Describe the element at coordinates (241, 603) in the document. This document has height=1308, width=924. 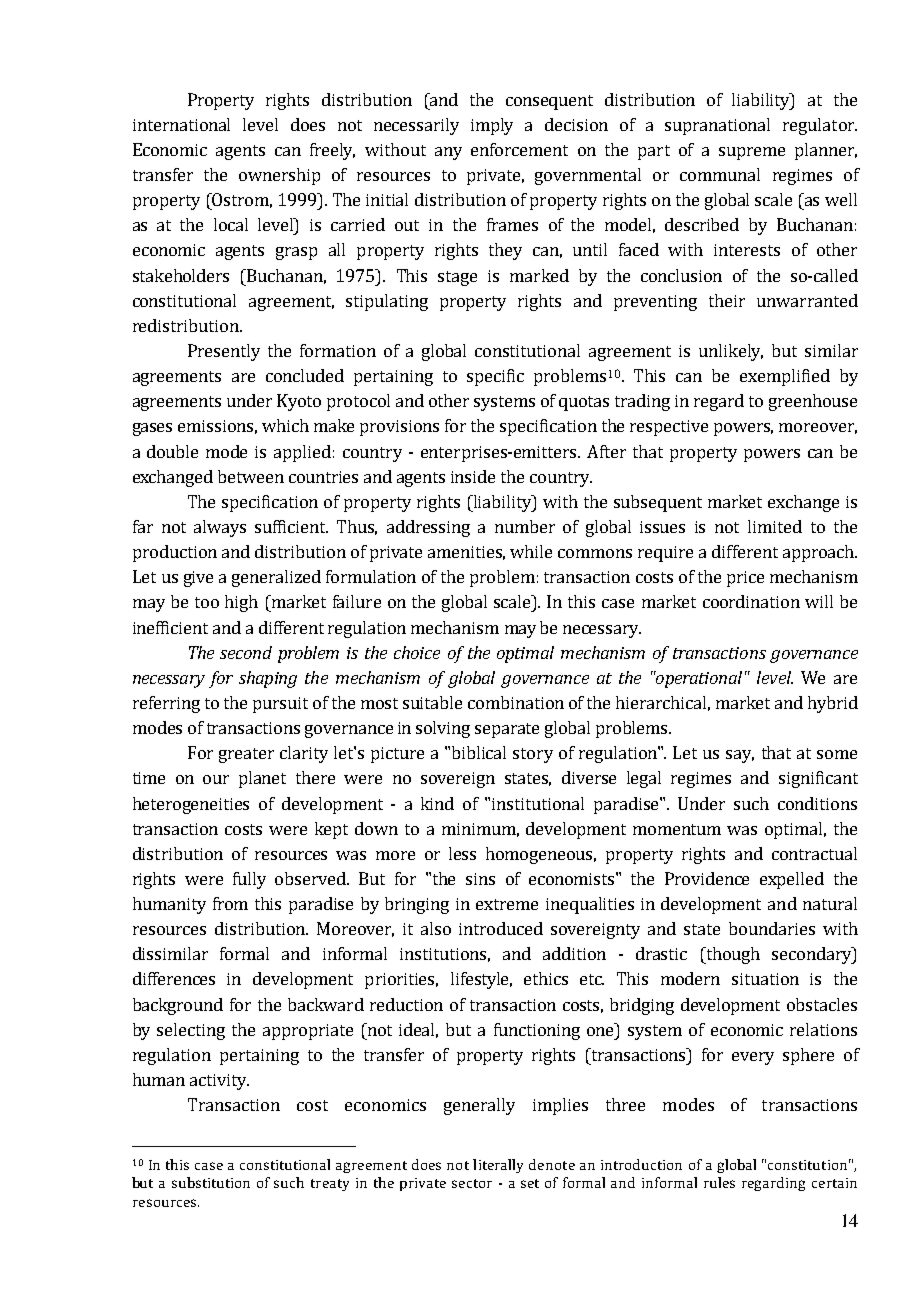
I see `high` at that location.
